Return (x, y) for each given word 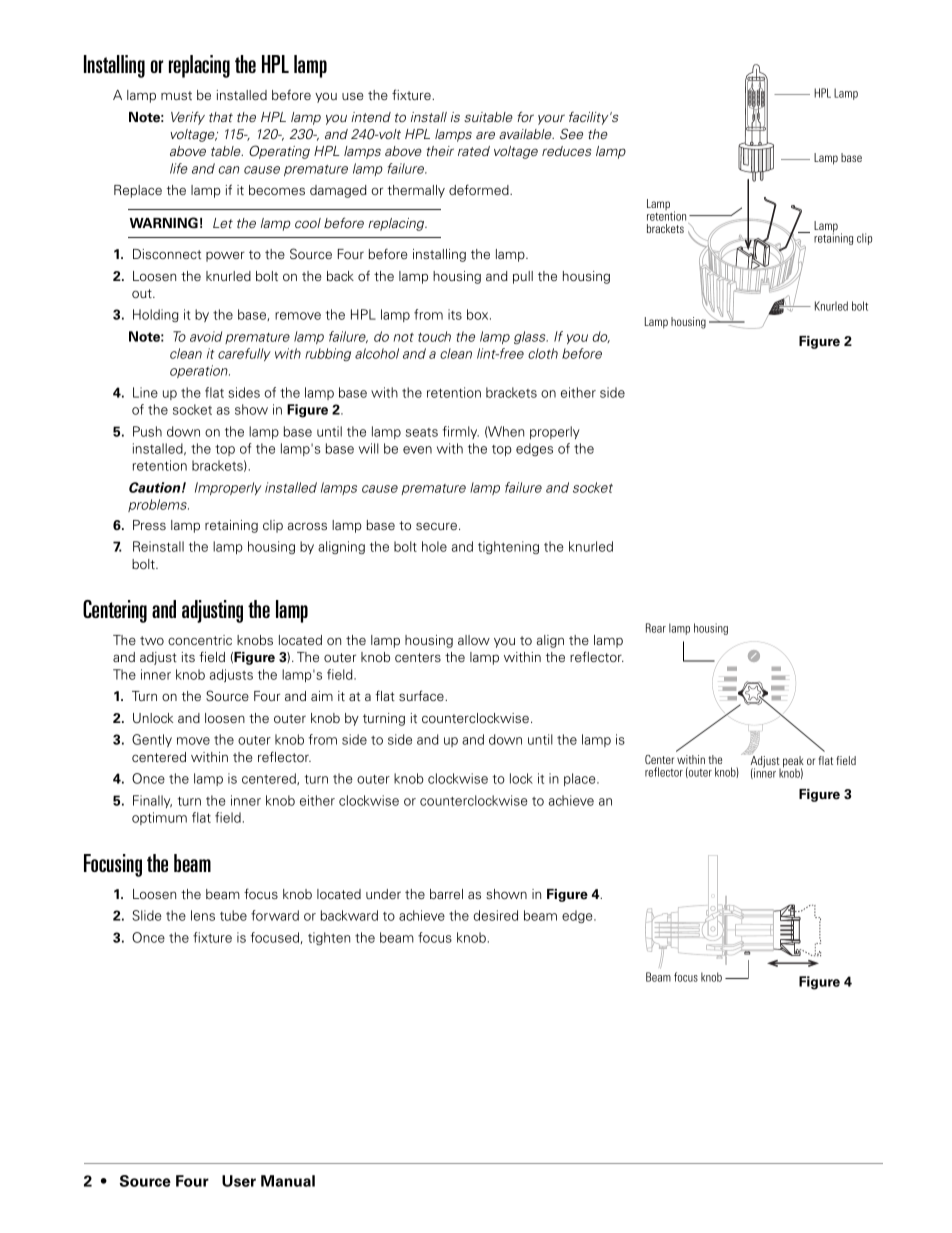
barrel (446, 894)
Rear (656, 628)
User (239, 1181)
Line (145, 392)
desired (496, 915)
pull (523, 277)
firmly (461, 432)
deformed (480, 189)
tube (233, 915)
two (152, 640)
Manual (288, 1181)
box (479, 314)
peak (793, 763)
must (176, 95)
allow (474, 640)
